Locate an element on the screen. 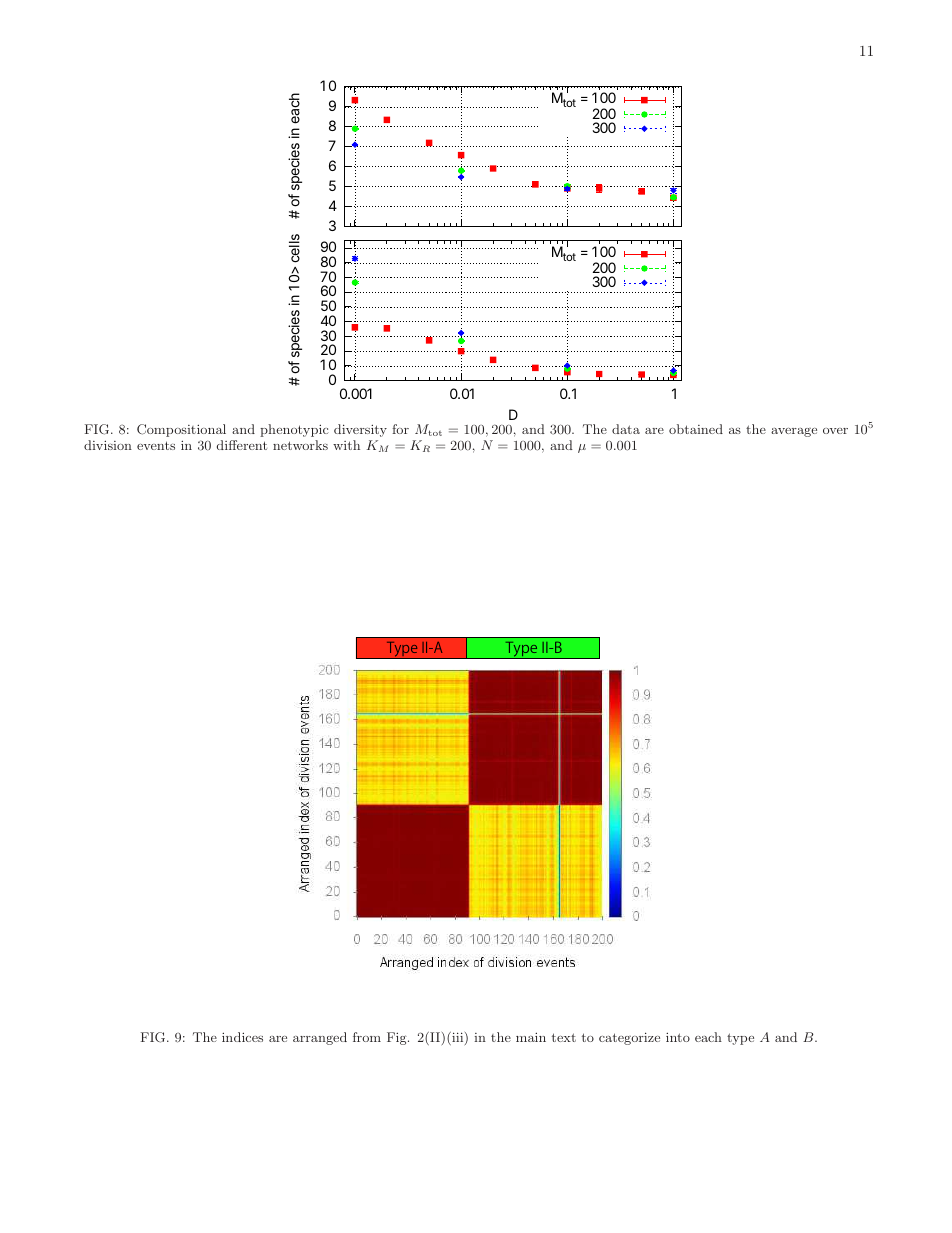  average is located at coordinates (794, 432).
